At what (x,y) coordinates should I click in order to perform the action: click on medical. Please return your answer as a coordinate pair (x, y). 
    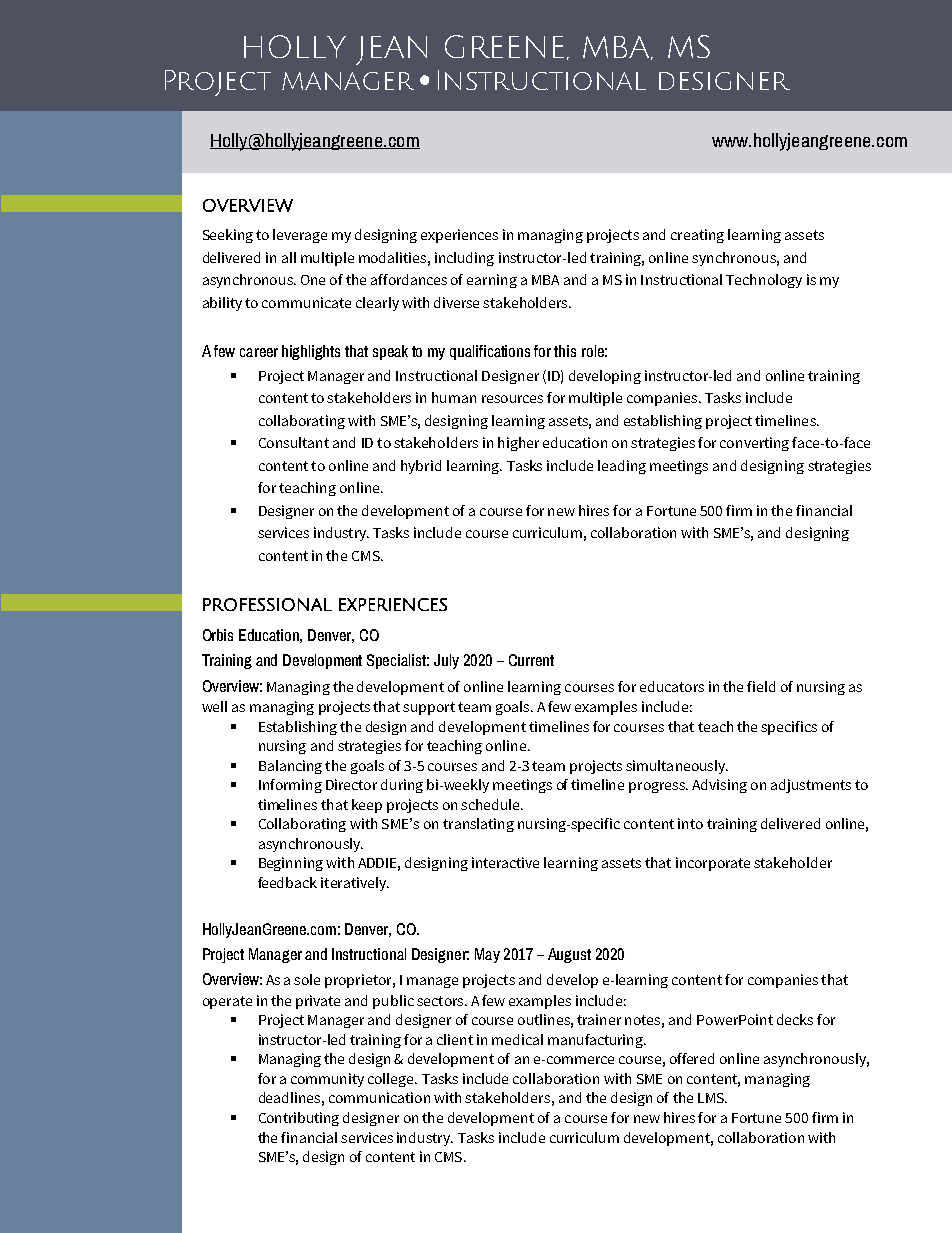
    Looking at the image, I should click on (517, 1039).
